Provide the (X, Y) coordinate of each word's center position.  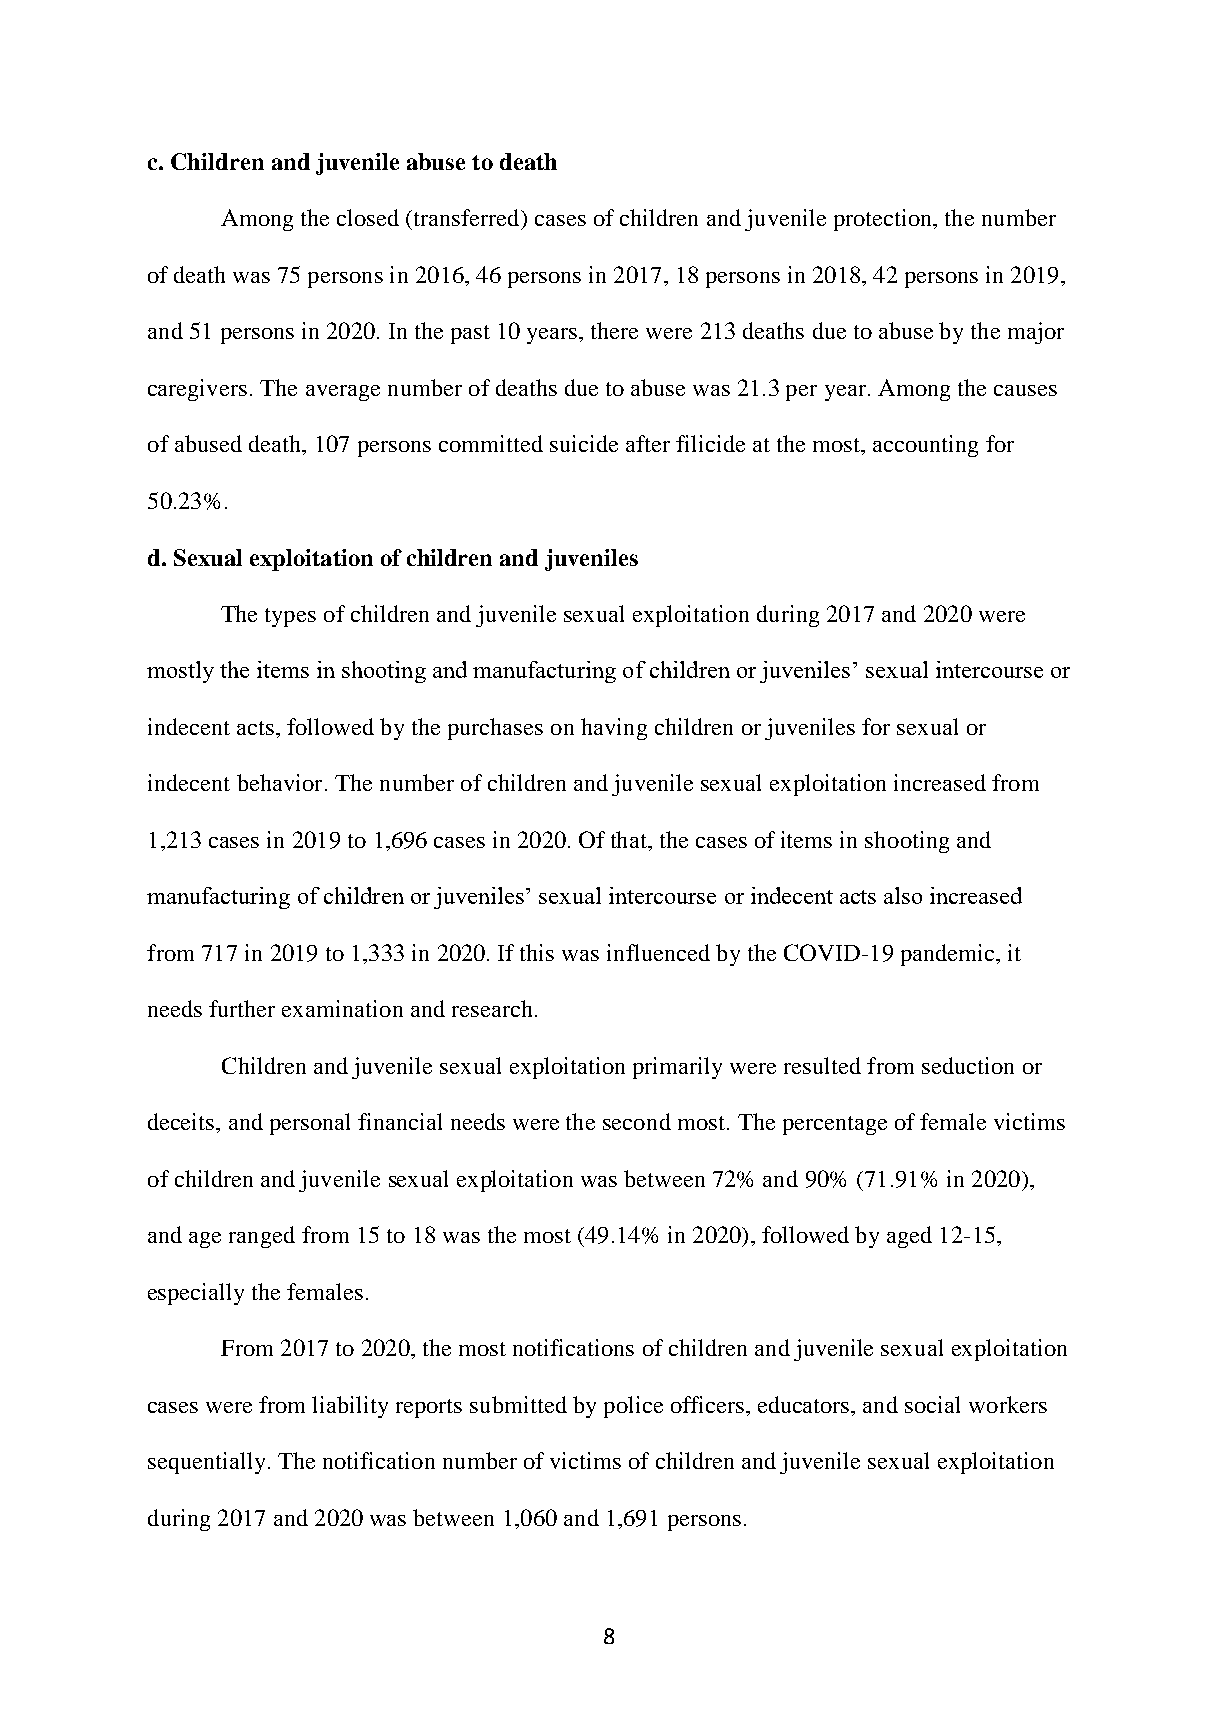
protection (884, 220)
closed (368, 217)
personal (310, 1124)
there (614, 330)
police (633, 1407)
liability (350, 1407)
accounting (925, 446)
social (932, 1404)
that (630, 839)
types (290, 617)
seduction (968, 1065)
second (637, 1121)
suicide (584, 443)
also (903, 895)
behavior (279, 782)
